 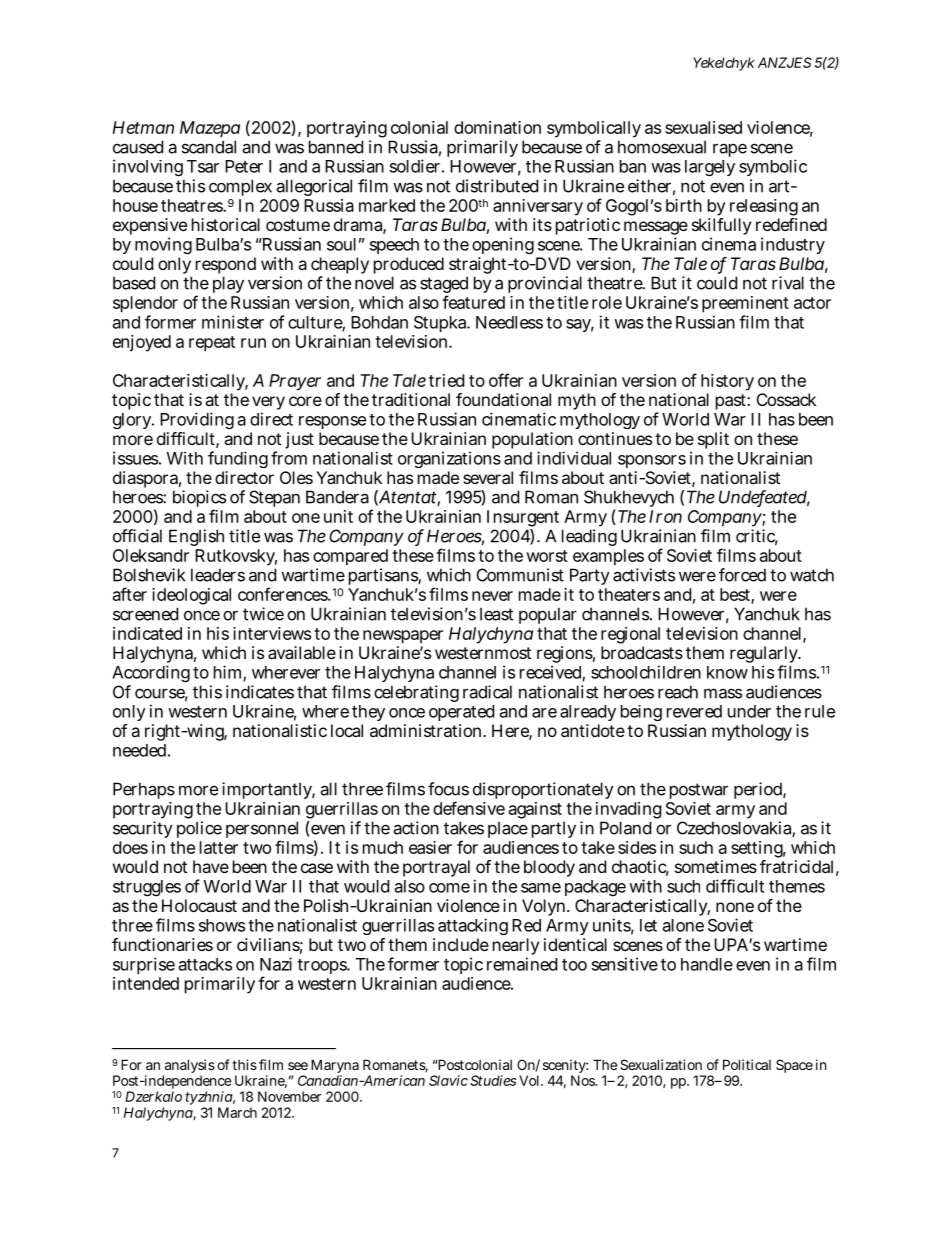 I want to click on funding, so click(x=238, y=459).
